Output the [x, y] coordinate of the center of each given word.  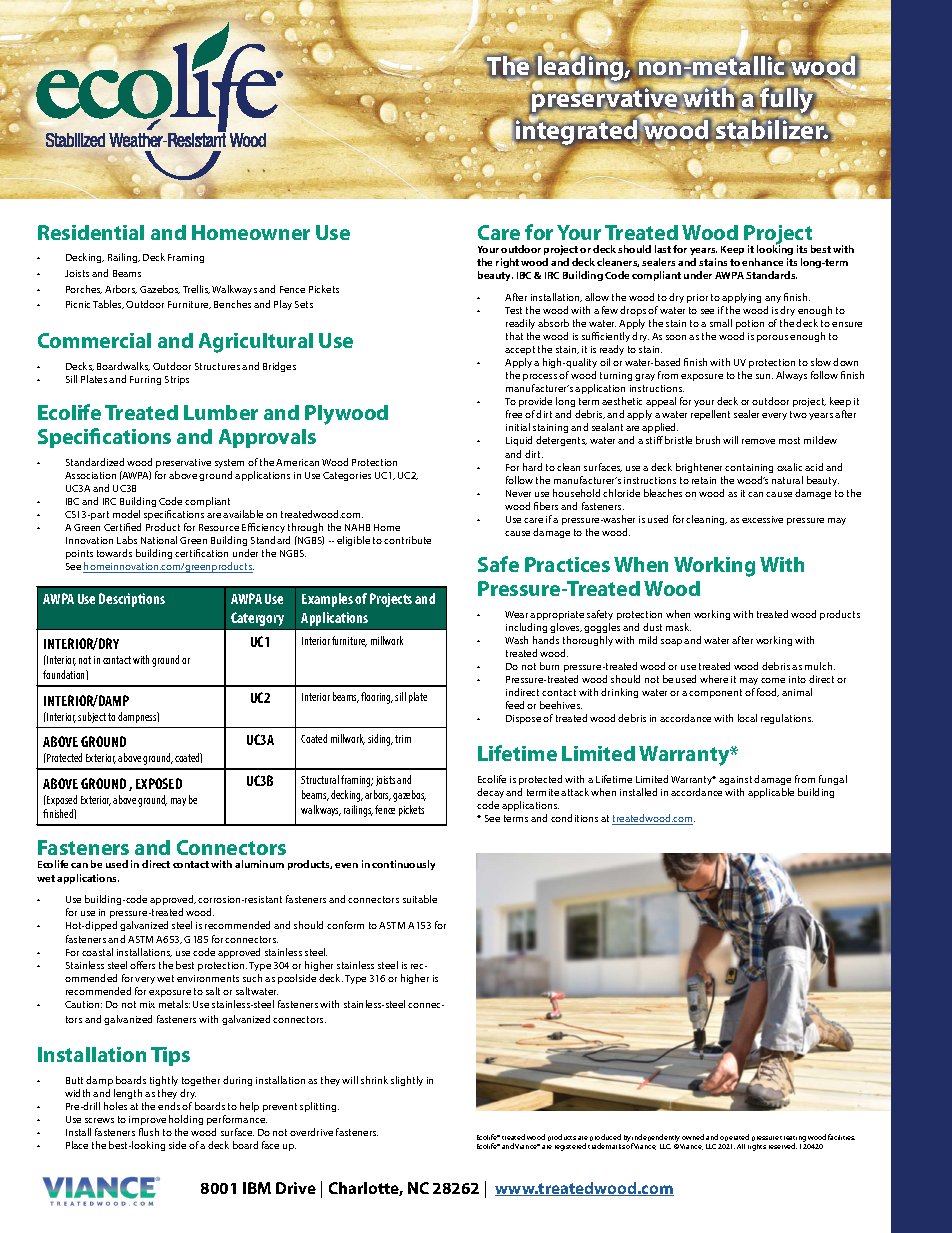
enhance [762, 262]
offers [142, 965]
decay [490, 795]
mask [678, 627]
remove [758, 441]
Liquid [519, 441]
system [229, 463]
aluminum [259, 864]
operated [734, 1139]
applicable [771, 793]
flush [149, 1132]
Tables [108, 304]
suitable [420, 899]
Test [513, 310]
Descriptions [132, 600]
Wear [516, 614]
